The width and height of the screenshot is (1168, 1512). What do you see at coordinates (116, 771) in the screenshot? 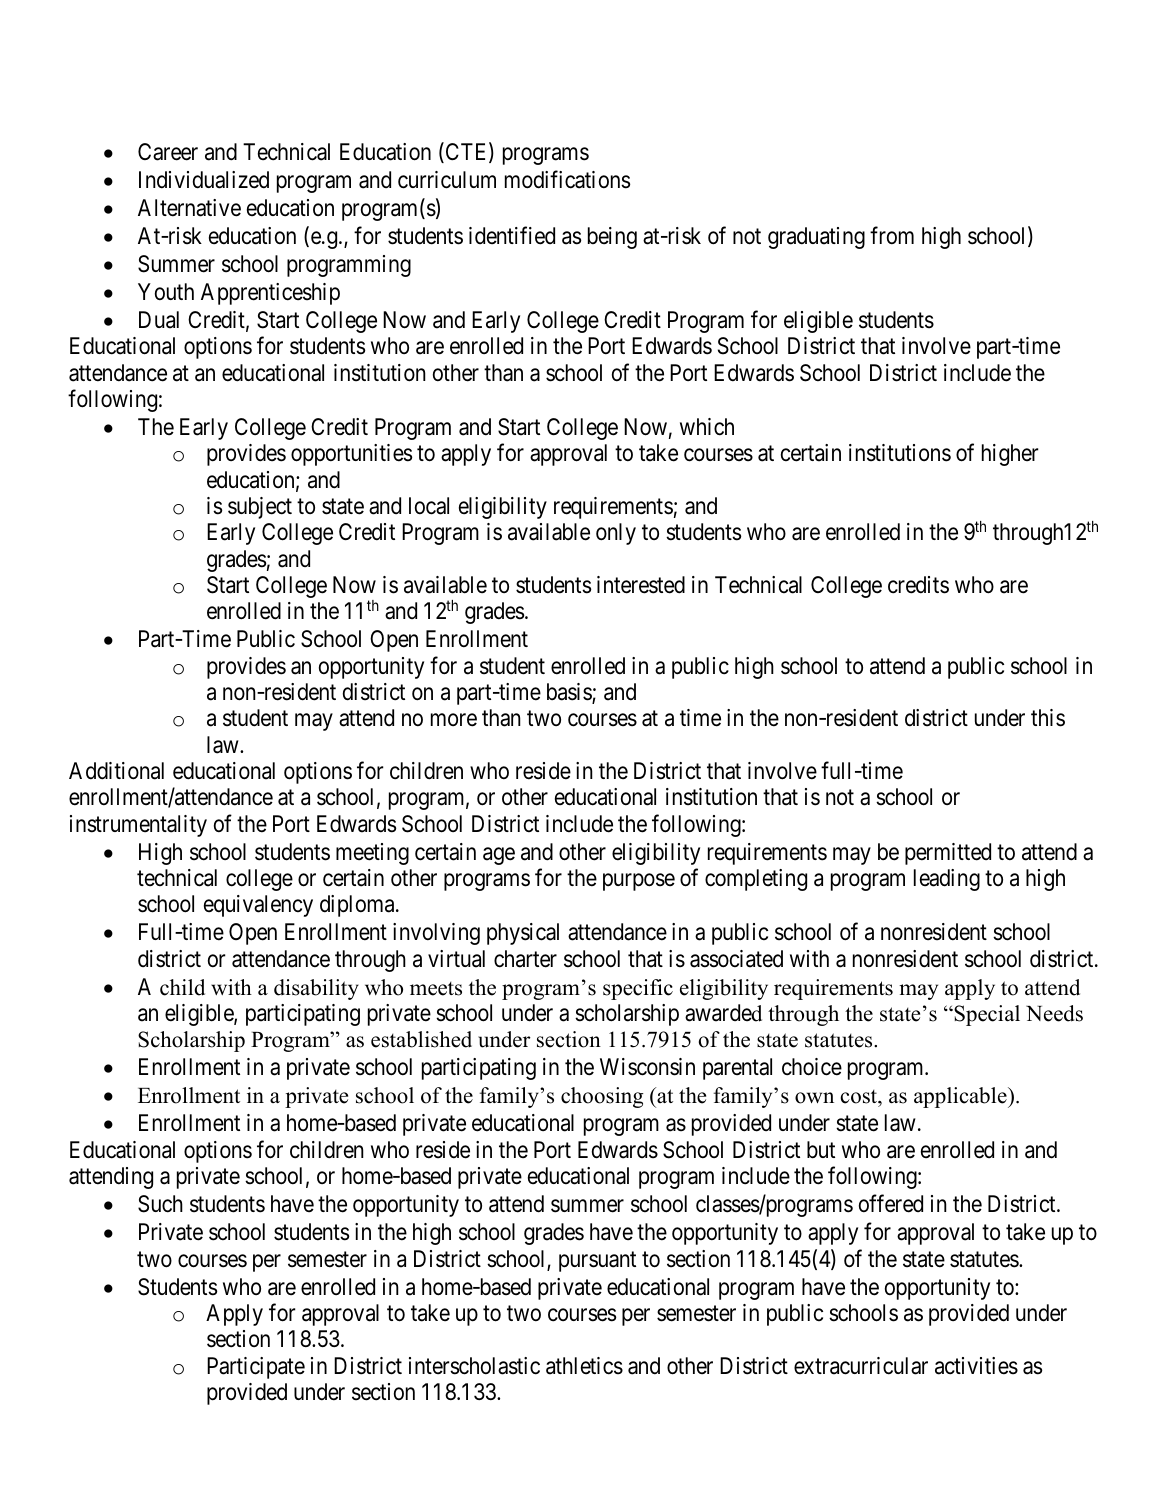
I see `Additional` at bounding box center [116, 771].
